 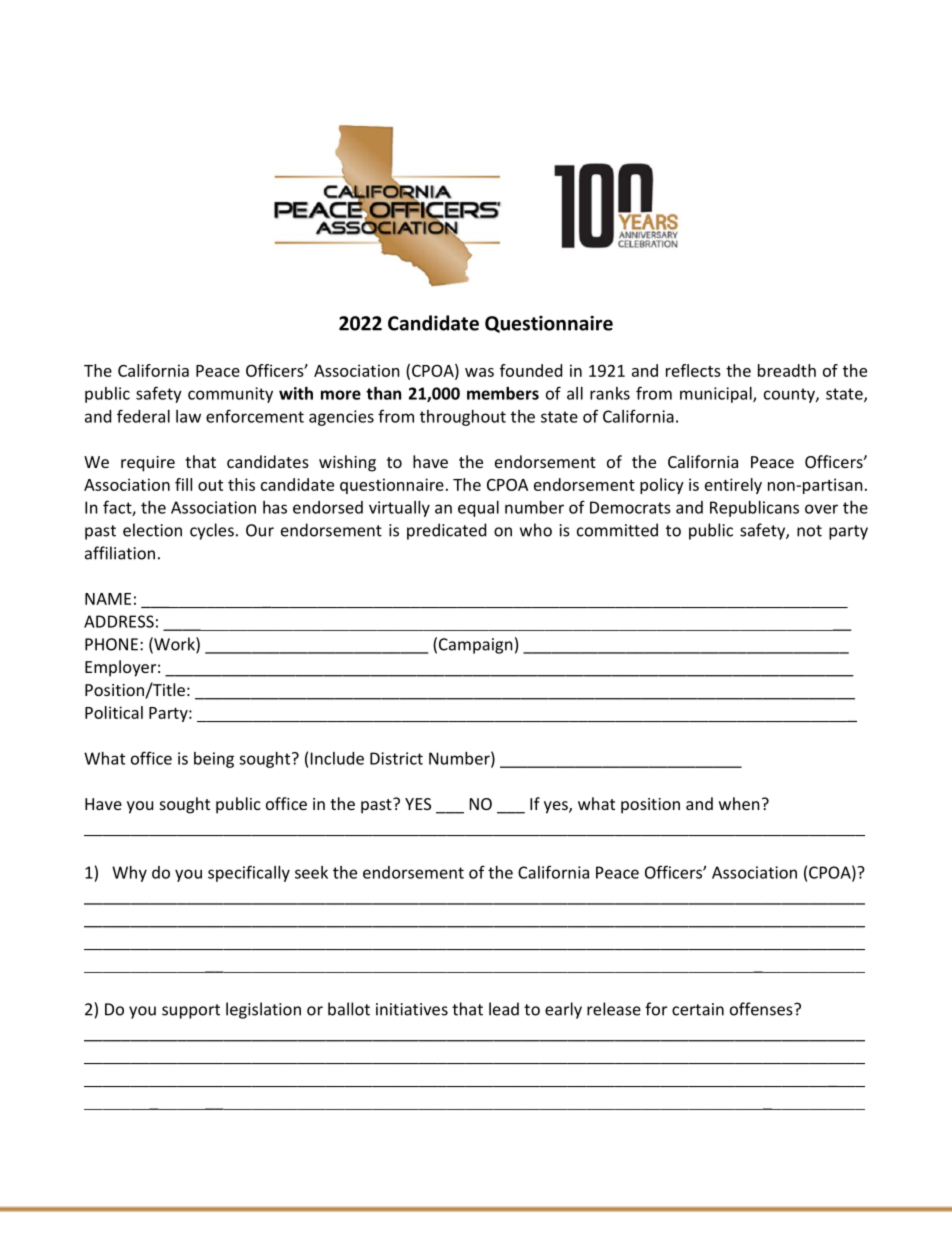 What do you see at coordinates (114, 712) in the image?
I see `Political` at bounding box center [114, 712].
